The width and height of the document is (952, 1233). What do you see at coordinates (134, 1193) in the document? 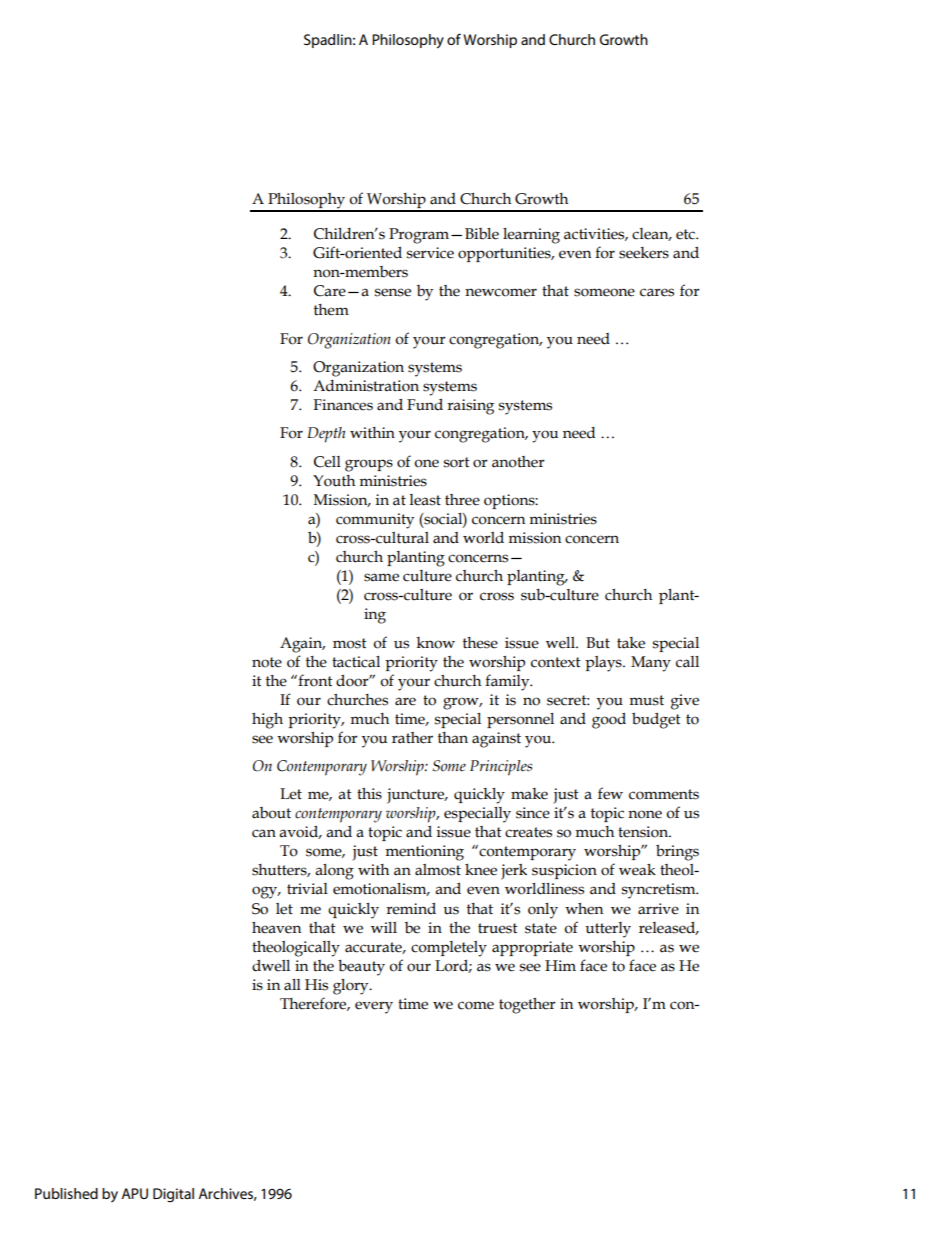
I see `APU` at bounding box center [134, 1193].
